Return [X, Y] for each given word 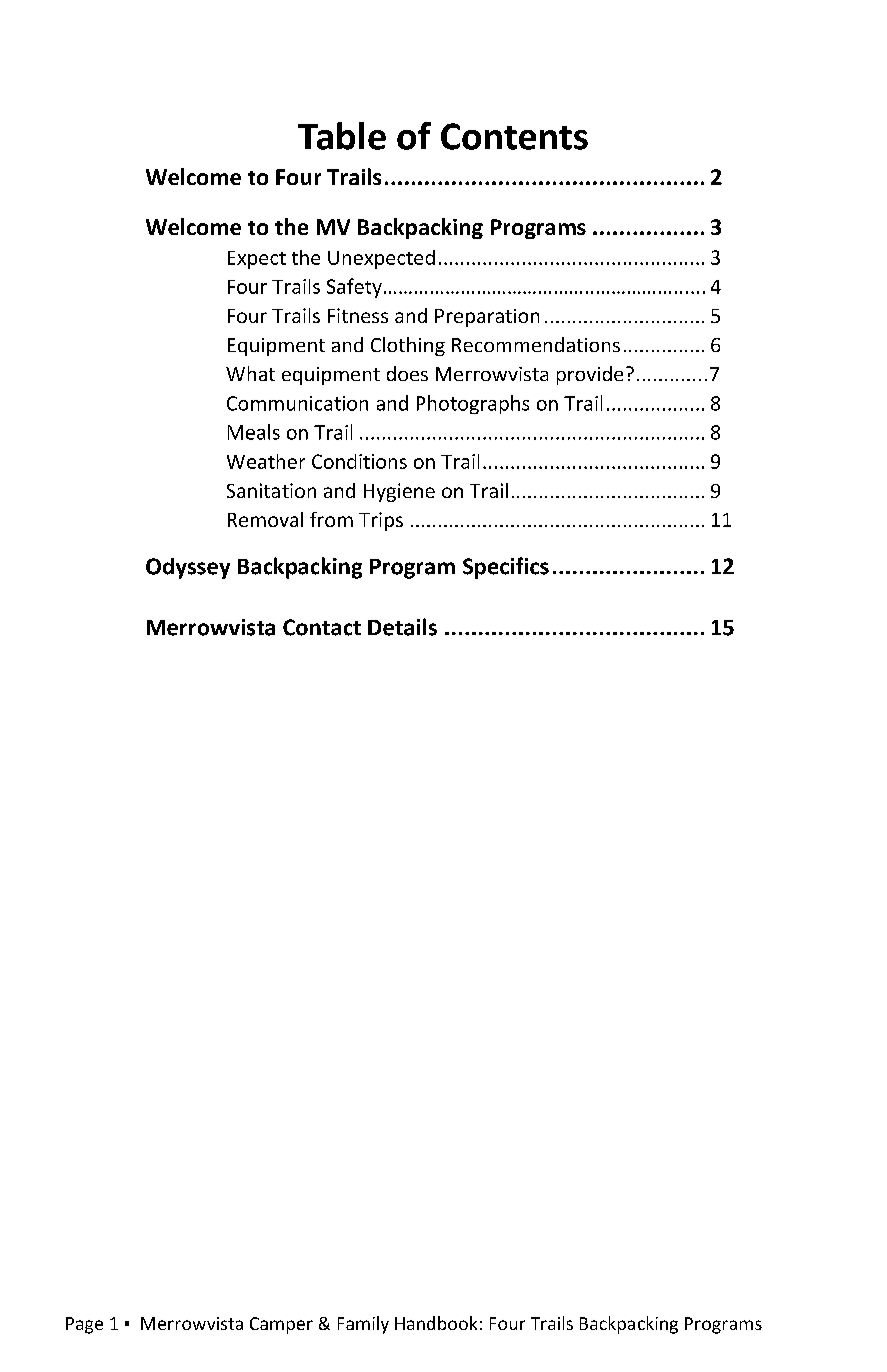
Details [402, 627]
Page [84, 1325]
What [250, 373]
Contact [322, 627]
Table [342, 136]
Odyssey [188, 568]
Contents [514, 136]
